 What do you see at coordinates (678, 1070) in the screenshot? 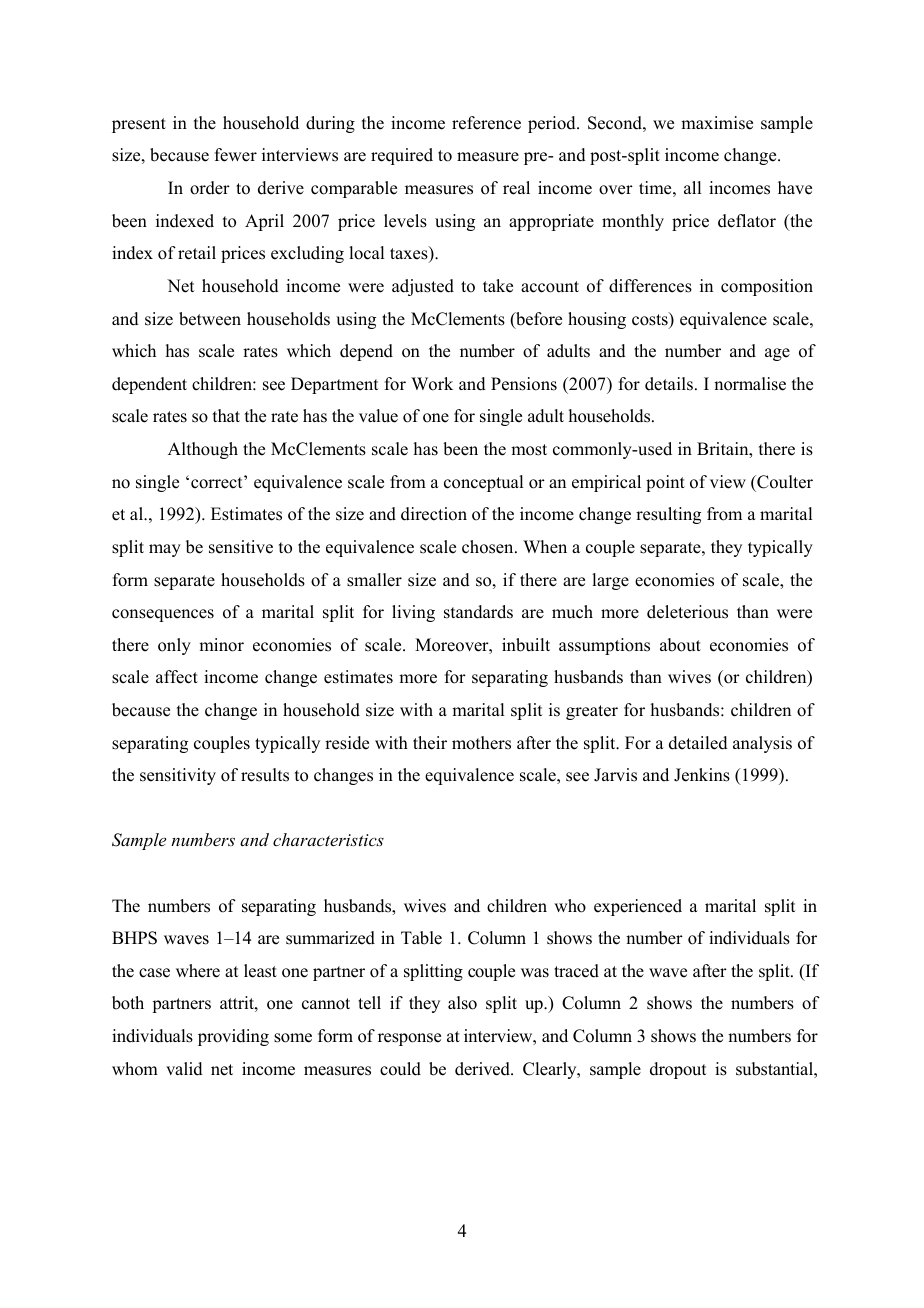
I see `dropout` at bounding box center [678, 1070].
